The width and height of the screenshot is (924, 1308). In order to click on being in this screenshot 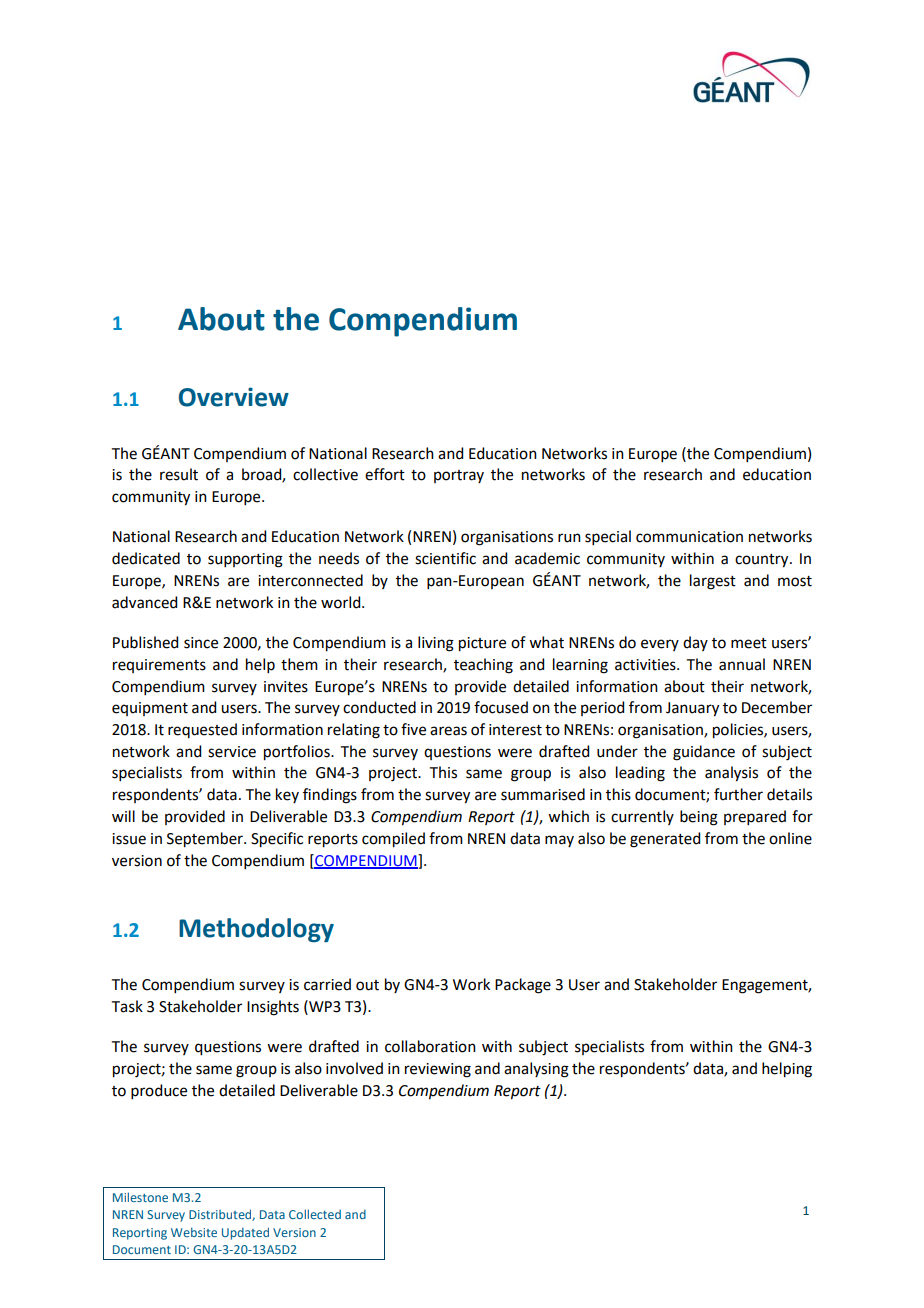, I will do `click(699, 818)`.
